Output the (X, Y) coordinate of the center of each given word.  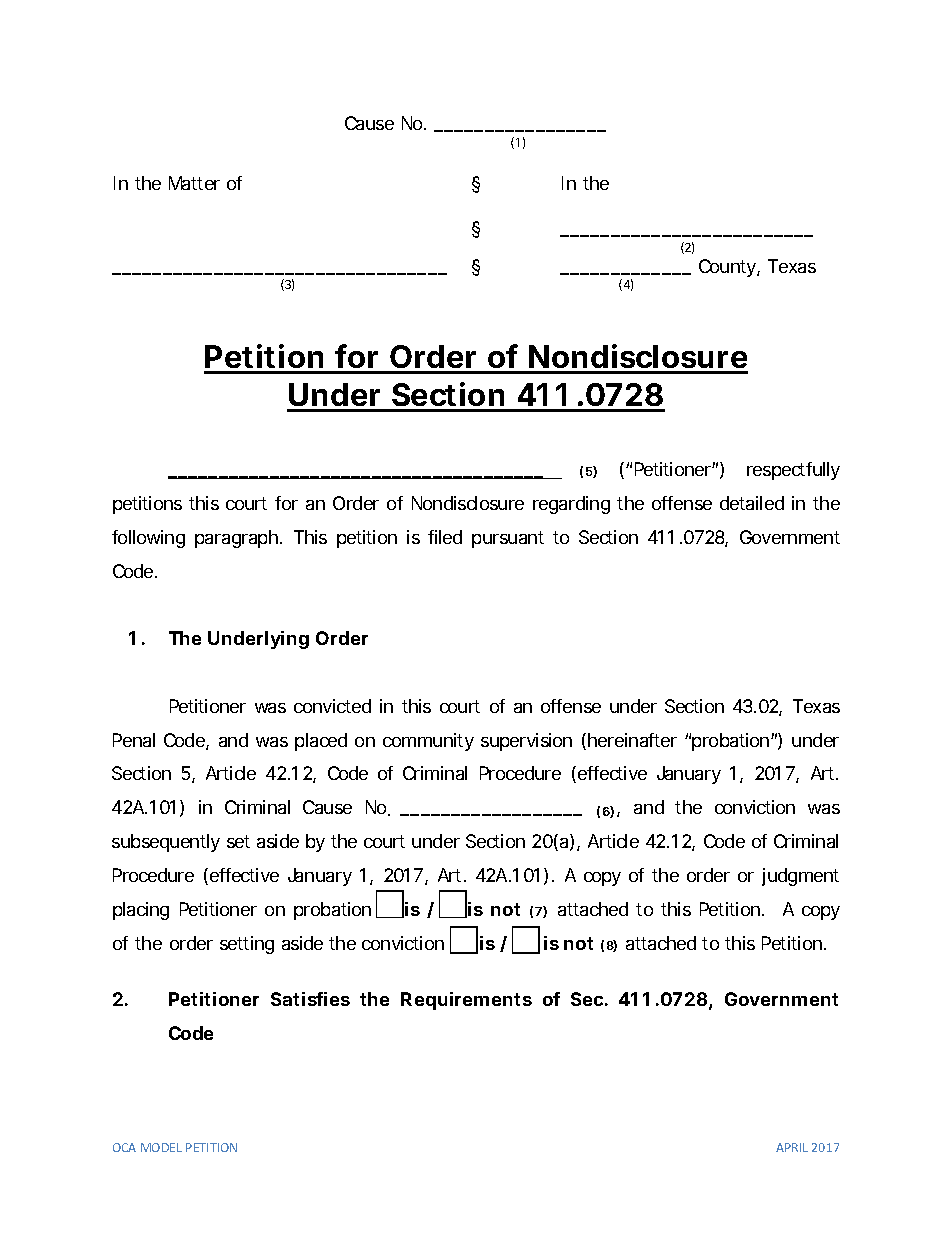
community (428, 742)
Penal (134, 740)
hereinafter (632, 740)
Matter (194, 183)
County (727, 268)
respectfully (793, 471)
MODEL (161, 1147)
